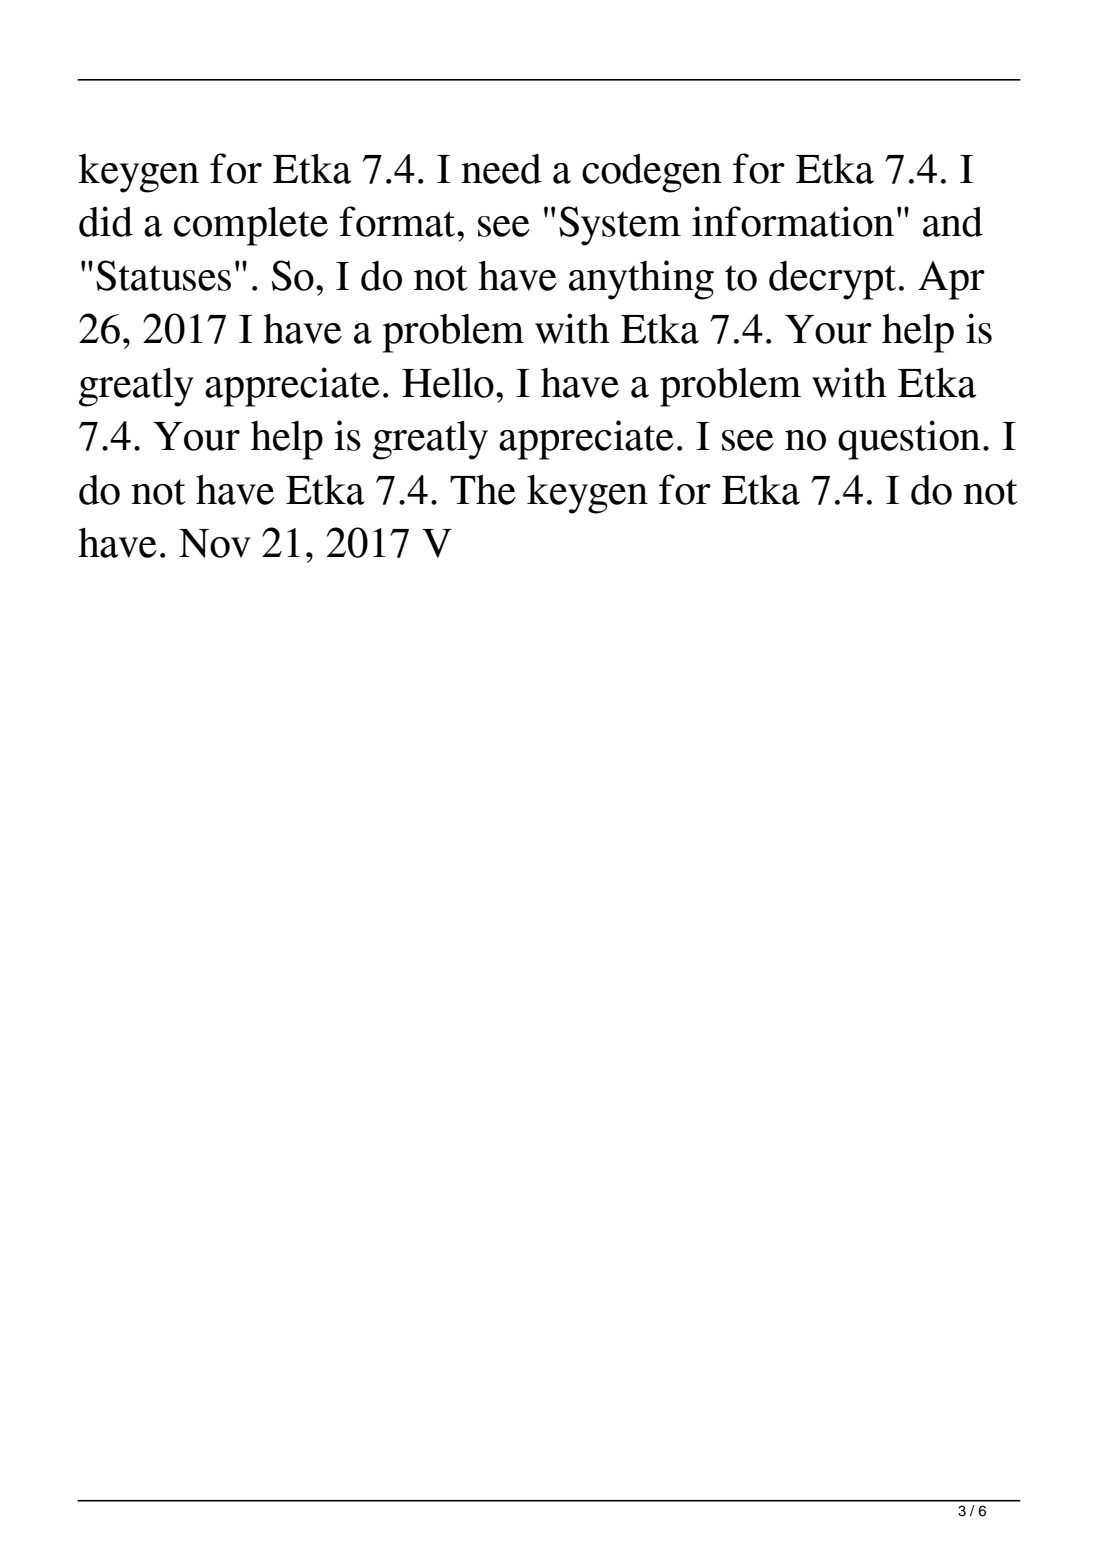 This screenshot has height=1553, width=1098. Describe the element at coordinates (215, 543) in the screenshot. I see `Nov` at that location.
